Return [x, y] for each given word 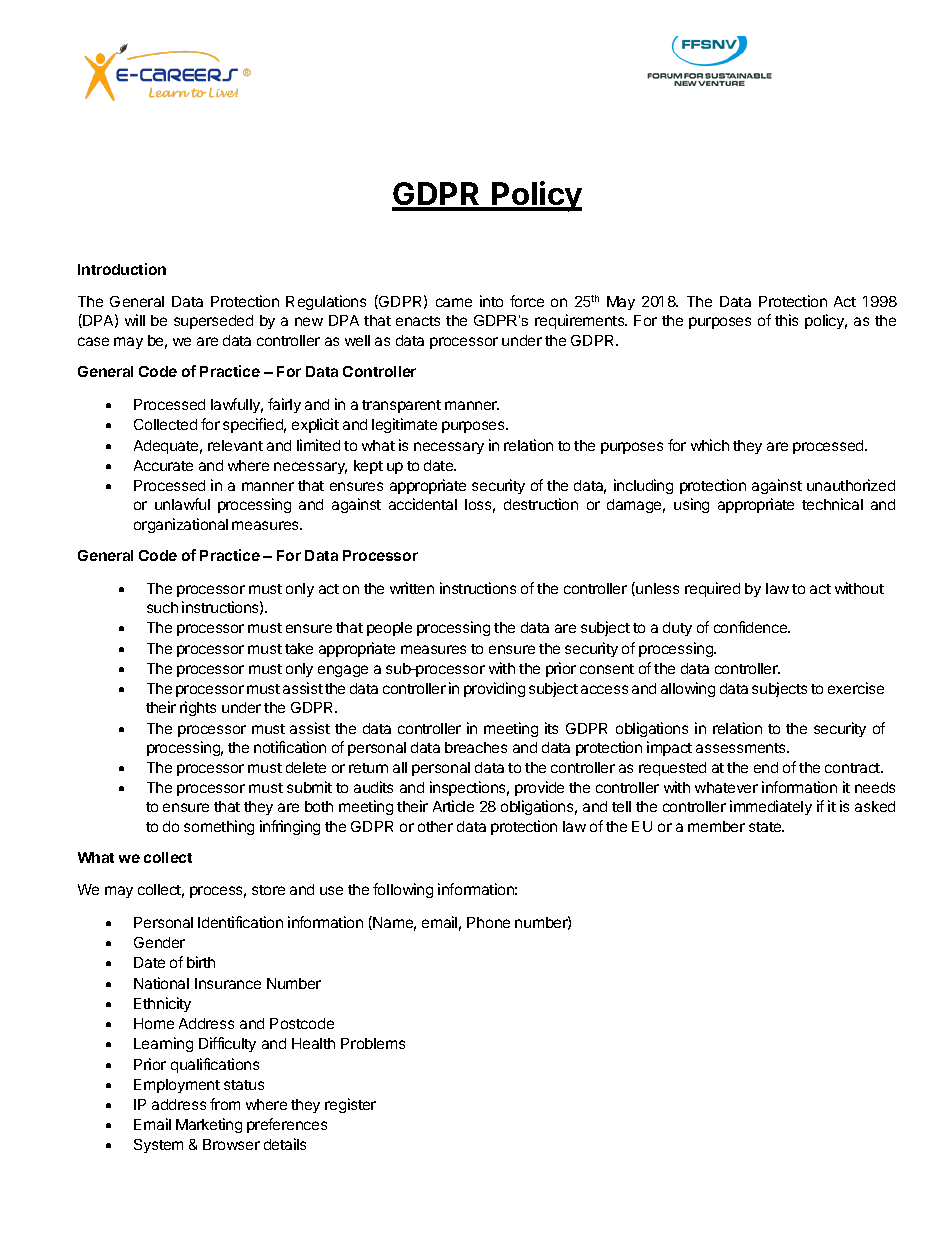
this [786, 320]
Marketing [209, 1125]
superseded [213, 322]
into [491, 301]
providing [494, 689]
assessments [742, 748]
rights [198, 708]
